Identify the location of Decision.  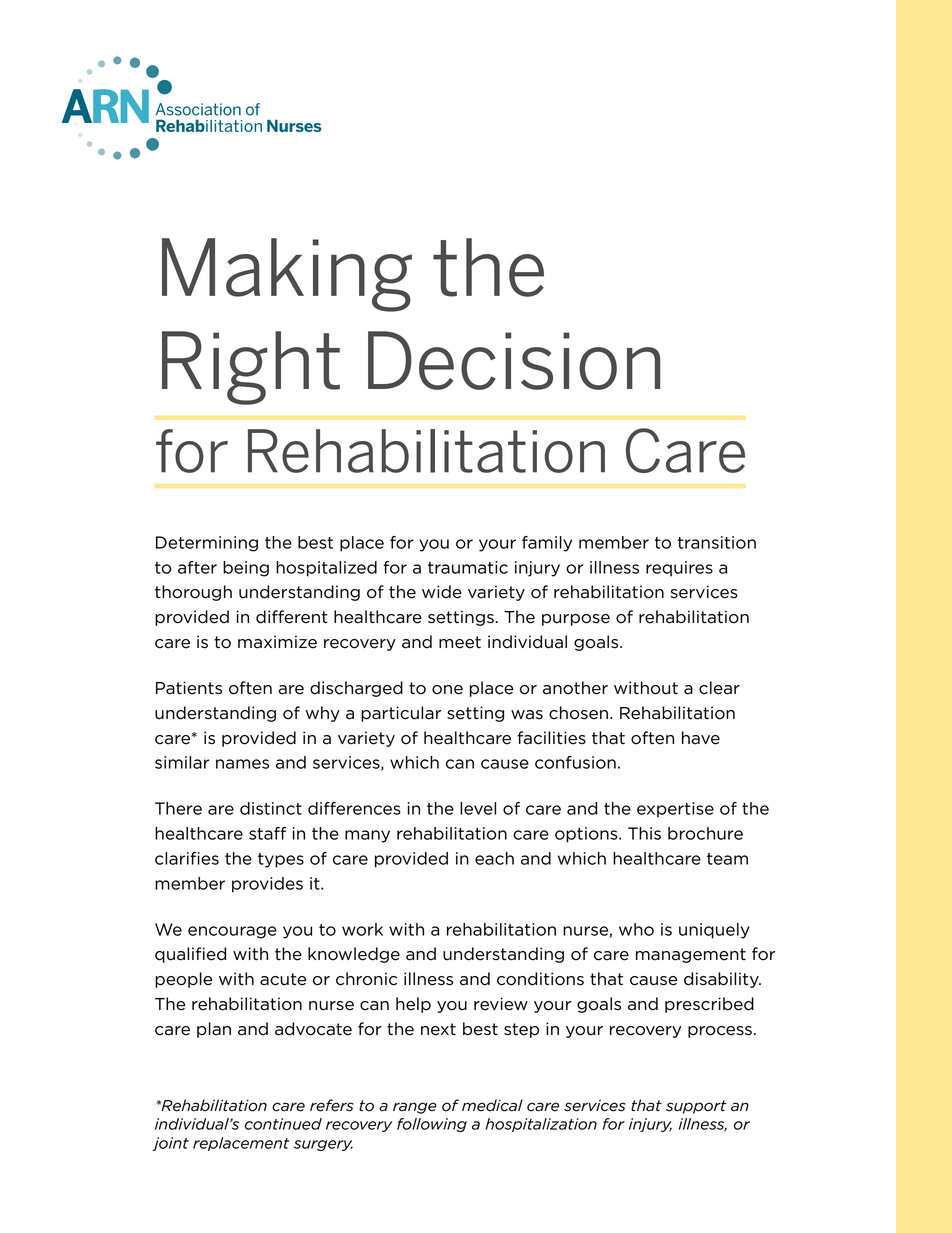
(514, 360).
